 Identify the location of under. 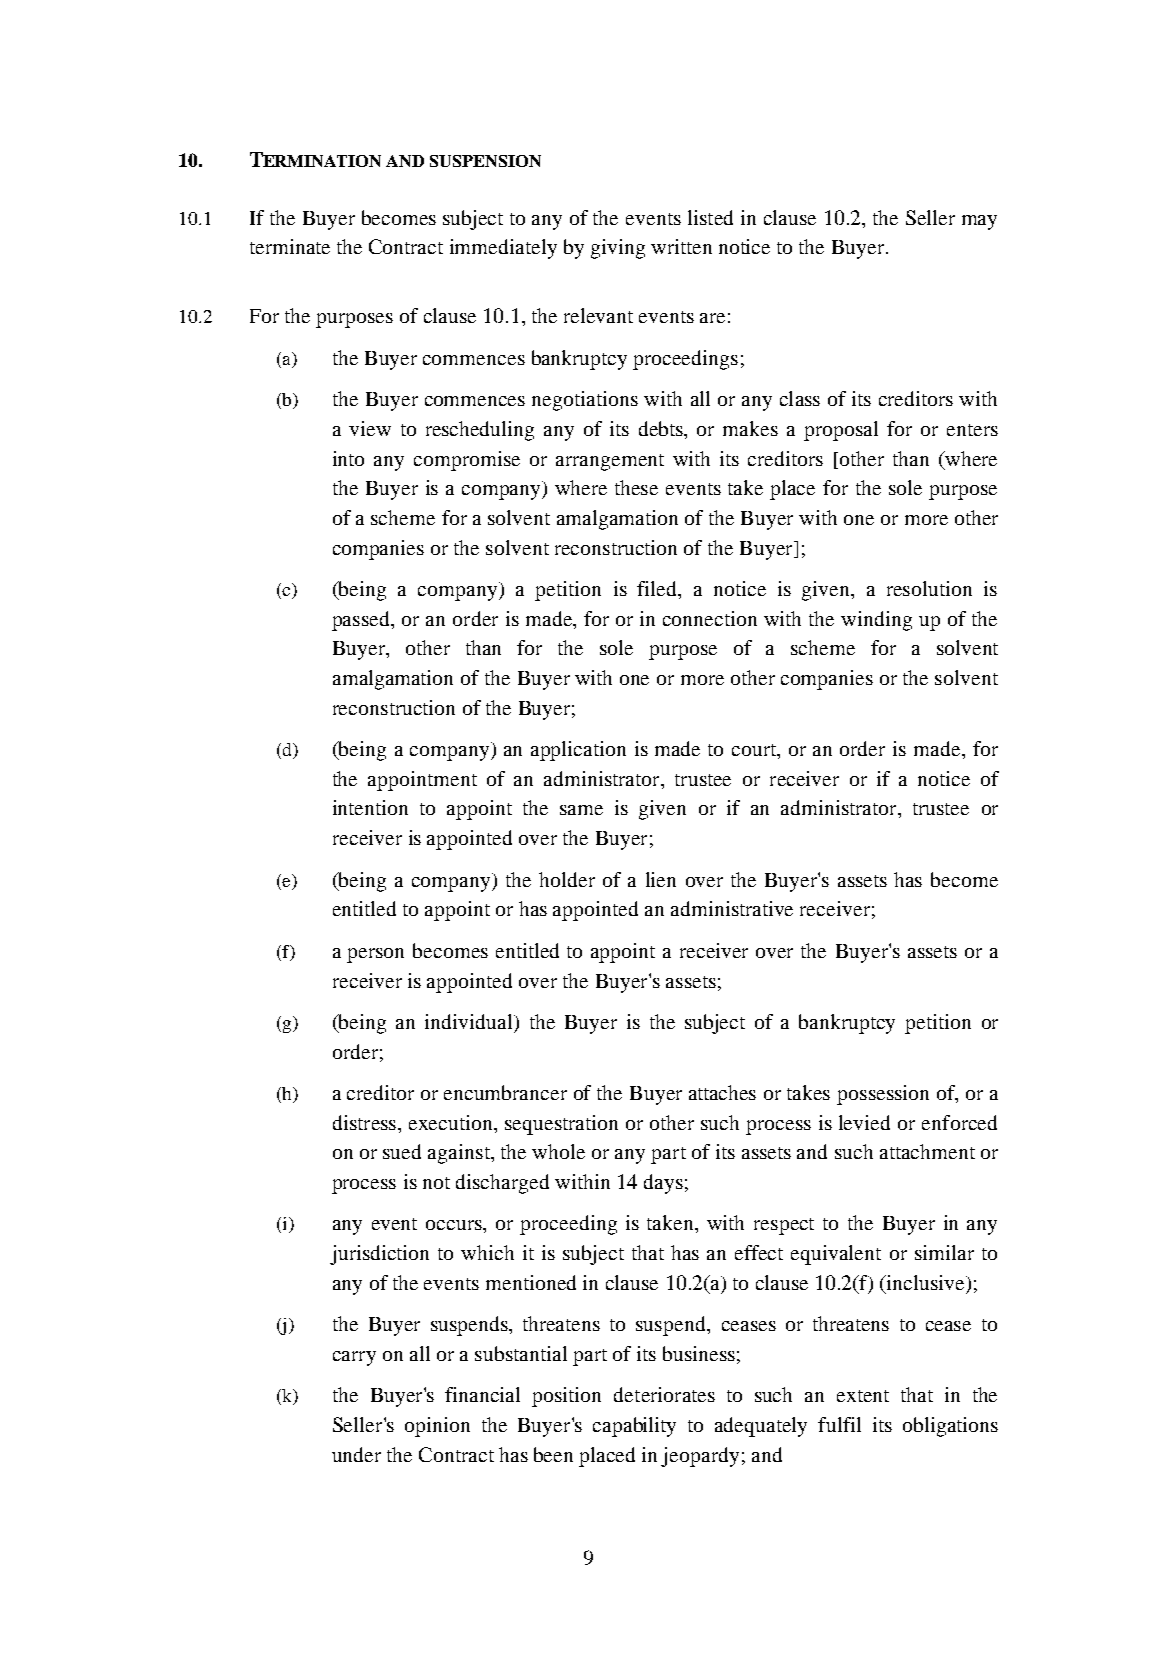
(356, 1454).
